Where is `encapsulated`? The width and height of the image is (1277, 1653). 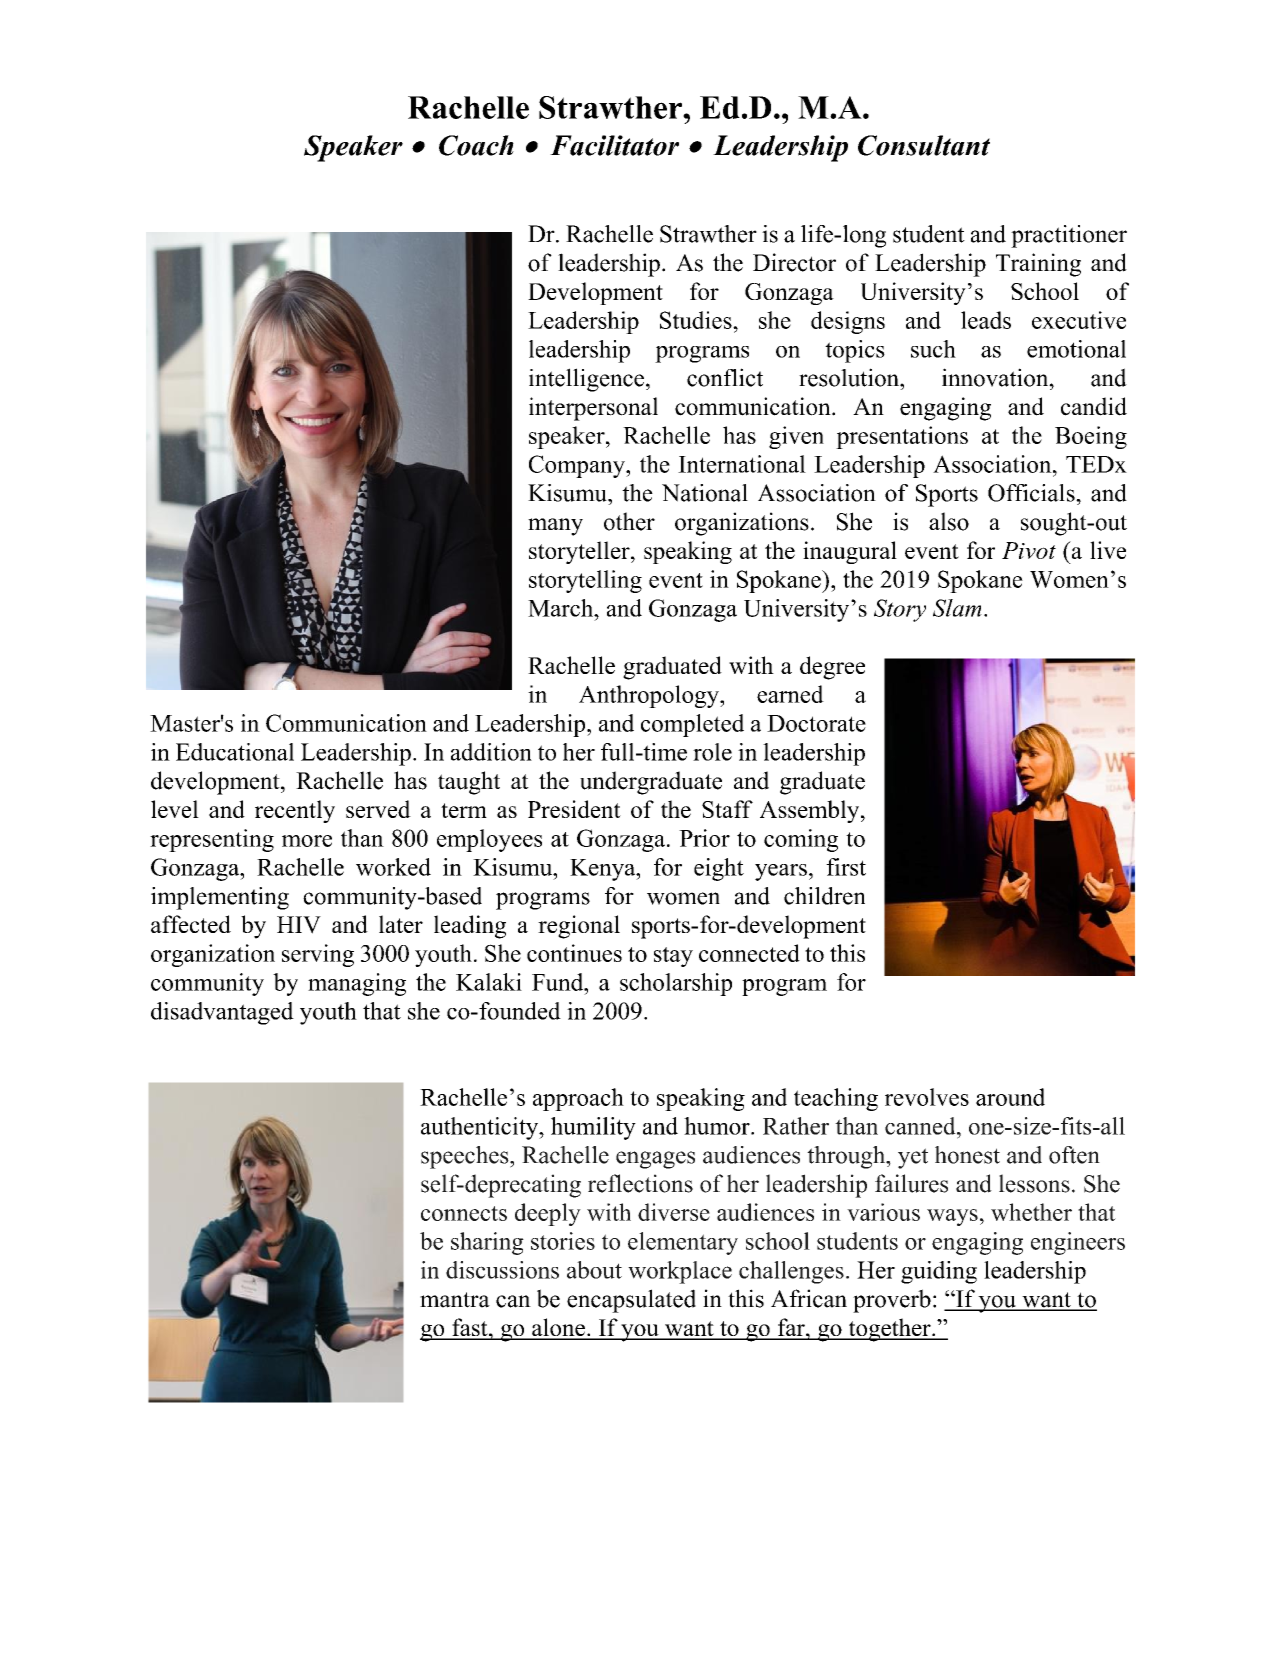
encapsulated is located at coordinates (631, 1301).
